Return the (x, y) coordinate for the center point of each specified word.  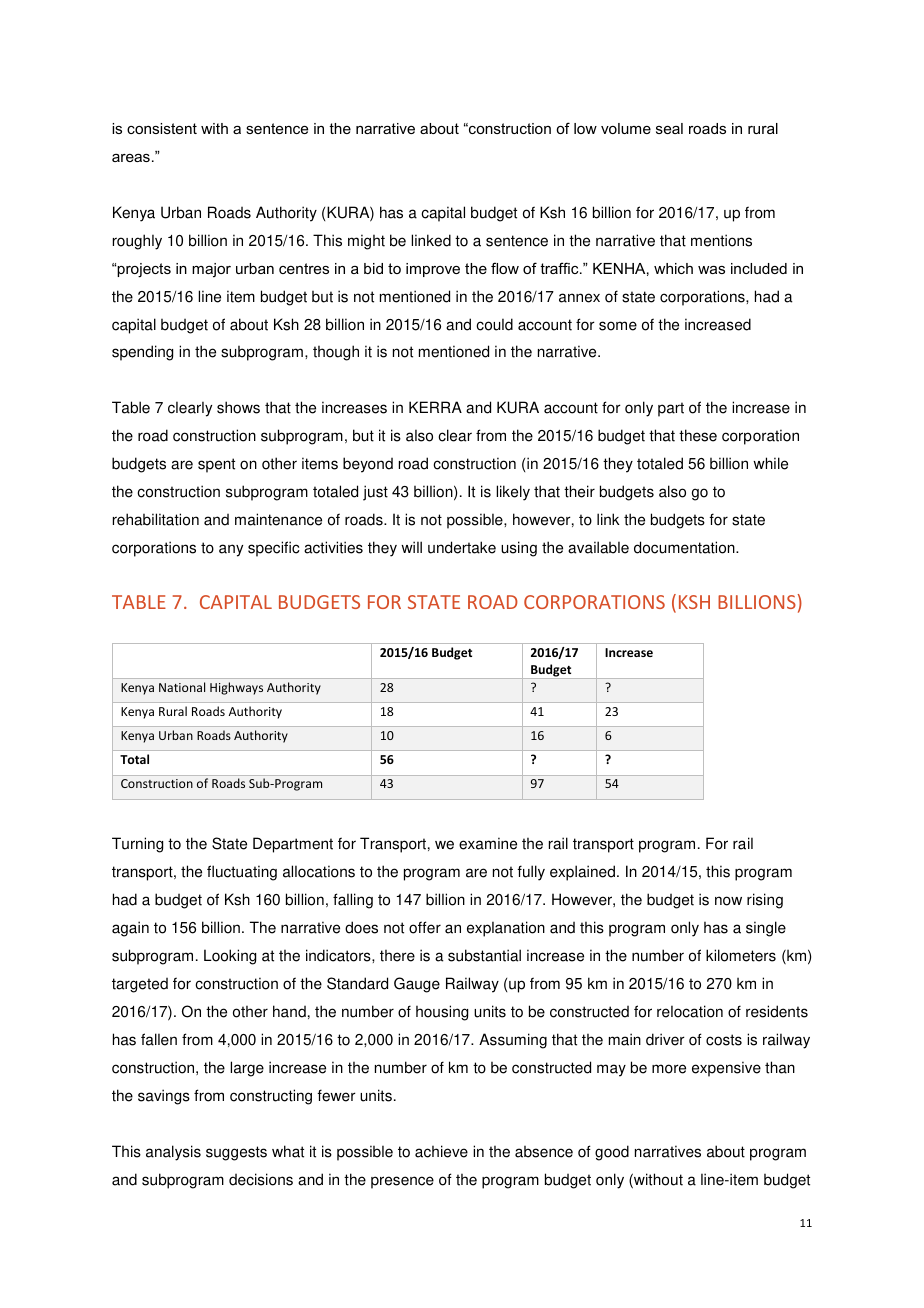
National (182, 687)
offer (425, 927)
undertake (462, 547)
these (698, 435)
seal (669, 128)
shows (238, 407)
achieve (441, 1151)
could (494, 324)
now (728, 901)
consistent (162, 128)
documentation (685, 547)
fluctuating (242, 873)
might (366, 242)
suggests (236, 1153)
